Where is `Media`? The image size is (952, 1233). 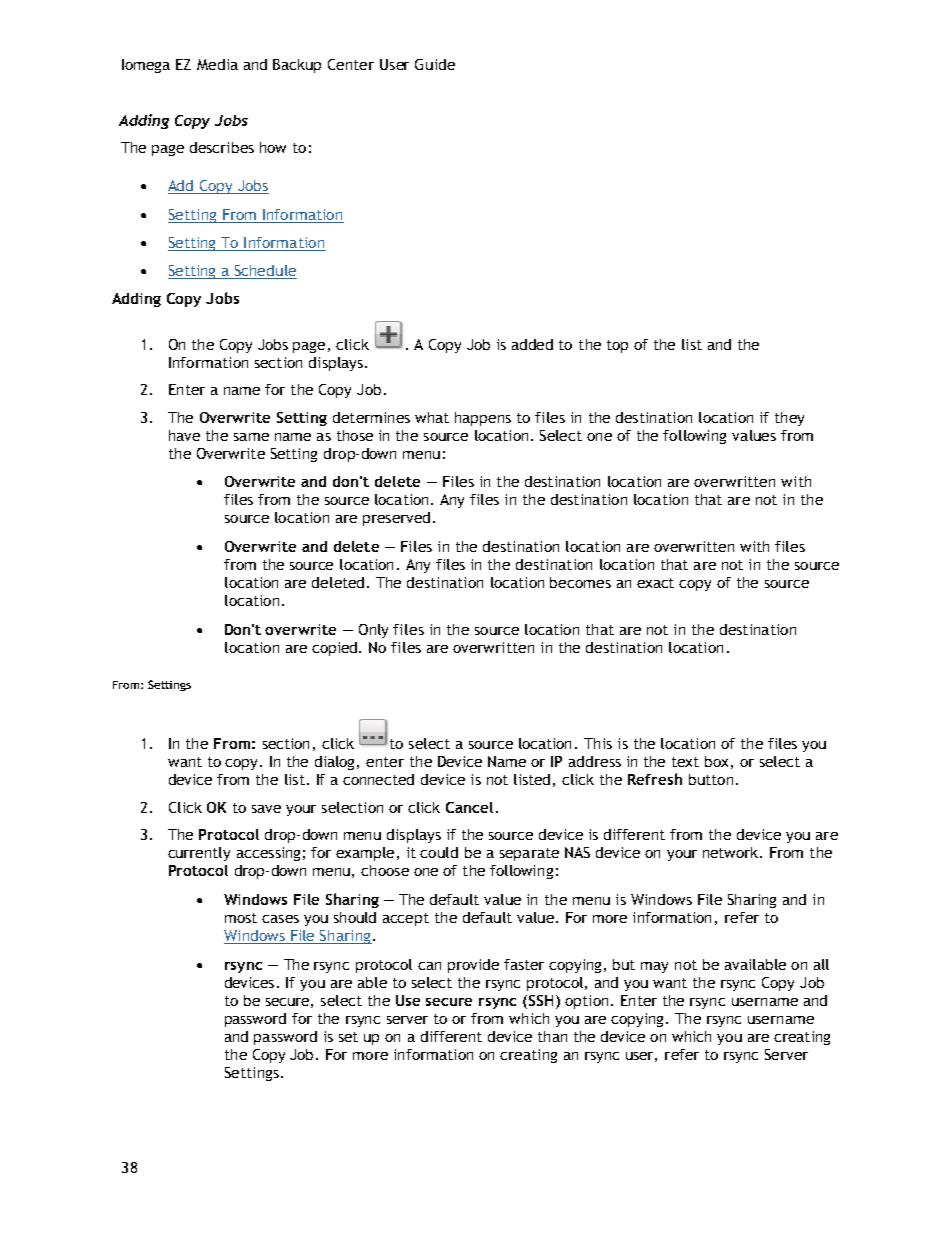 Media is located at coordinates (217, 64).
